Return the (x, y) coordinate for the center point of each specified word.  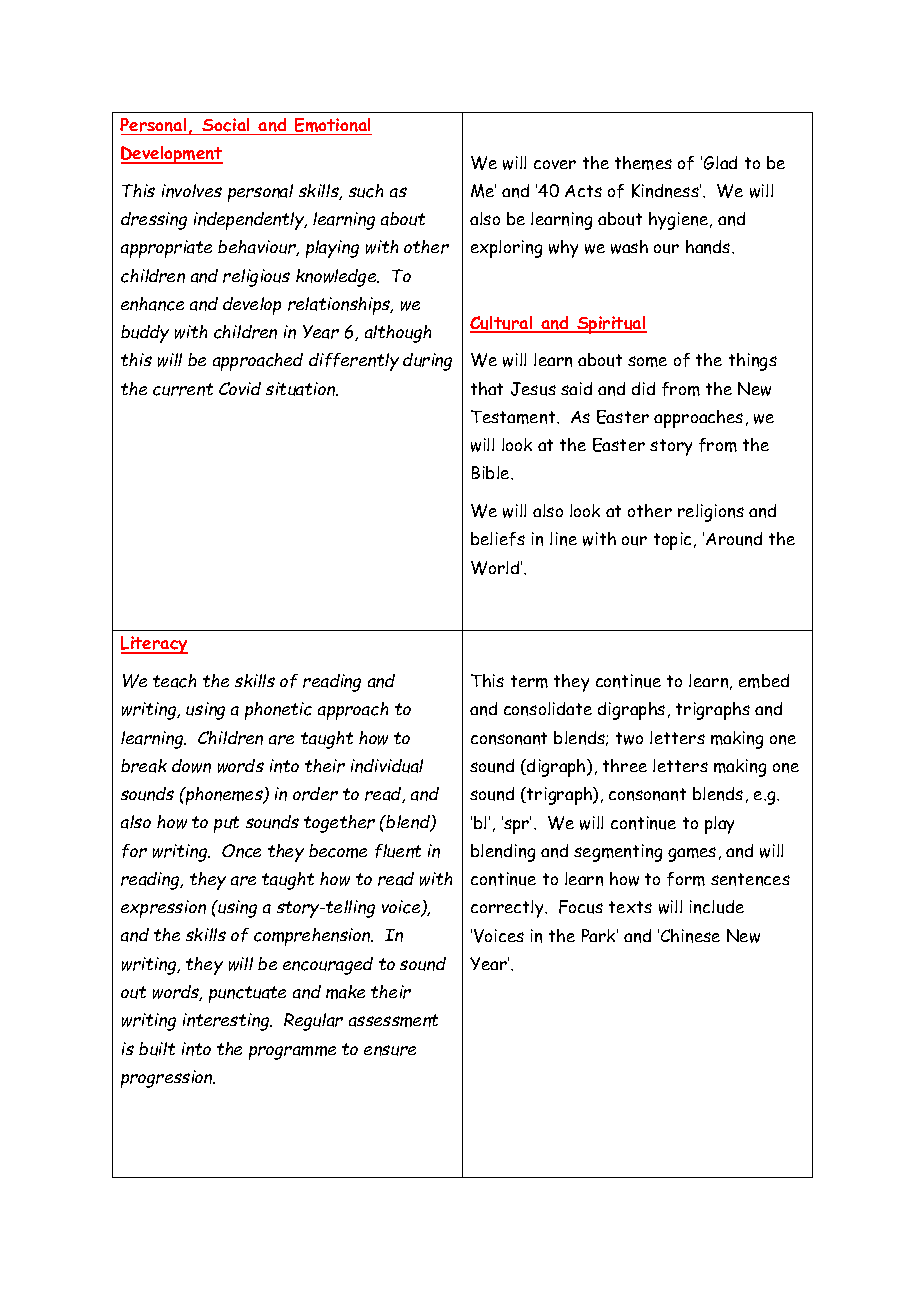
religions (711, 513)
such (366, 191)
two (629, 738)
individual (387, 766)
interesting (227, 1022)
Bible (492, 472)
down (191, 766)
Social (225, 125)
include (717, 907)
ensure (390, 1050)
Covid (240, 388)
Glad (720, 163)
